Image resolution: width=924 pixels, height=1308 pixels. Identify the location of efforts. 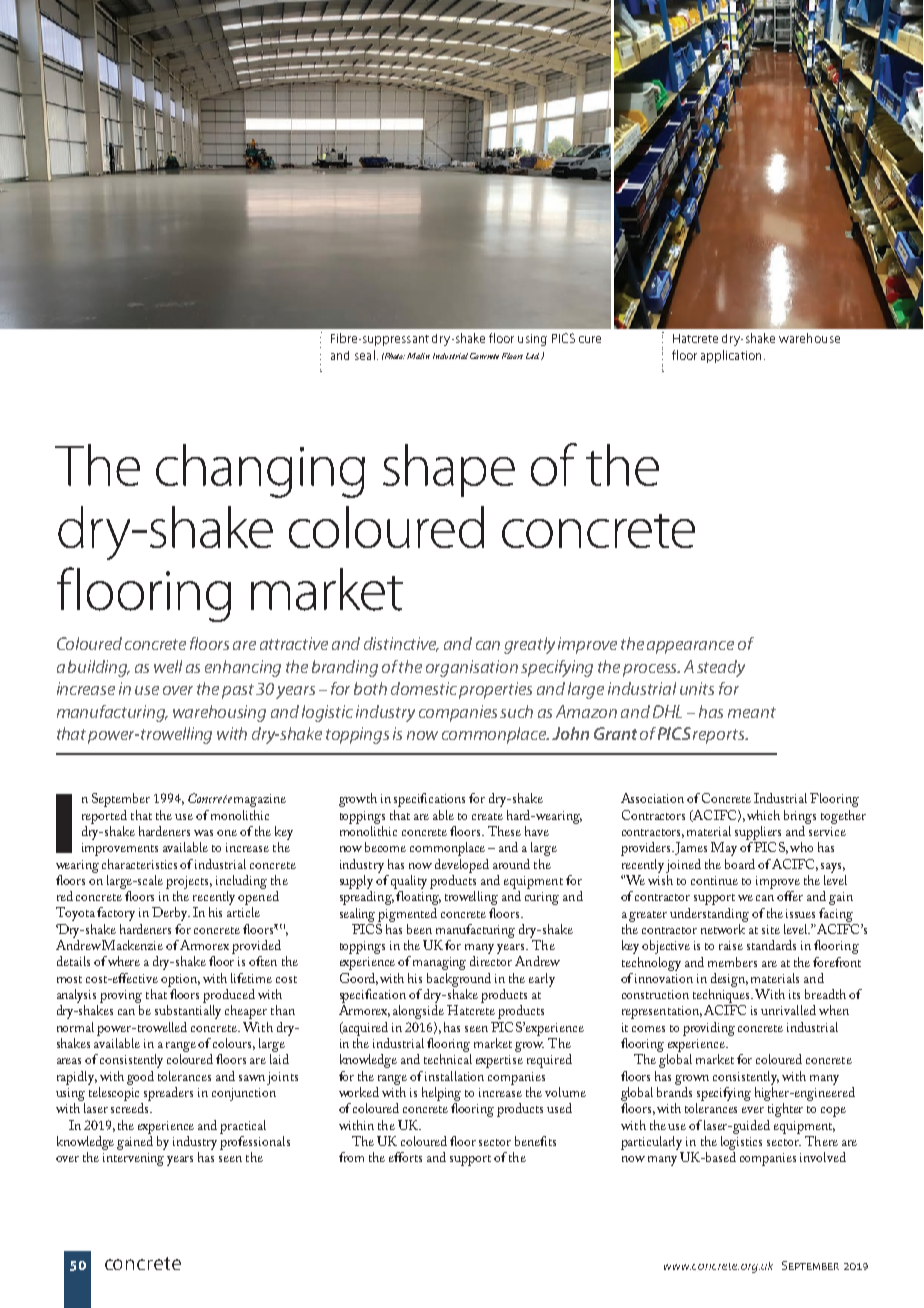
(405, 1157).
